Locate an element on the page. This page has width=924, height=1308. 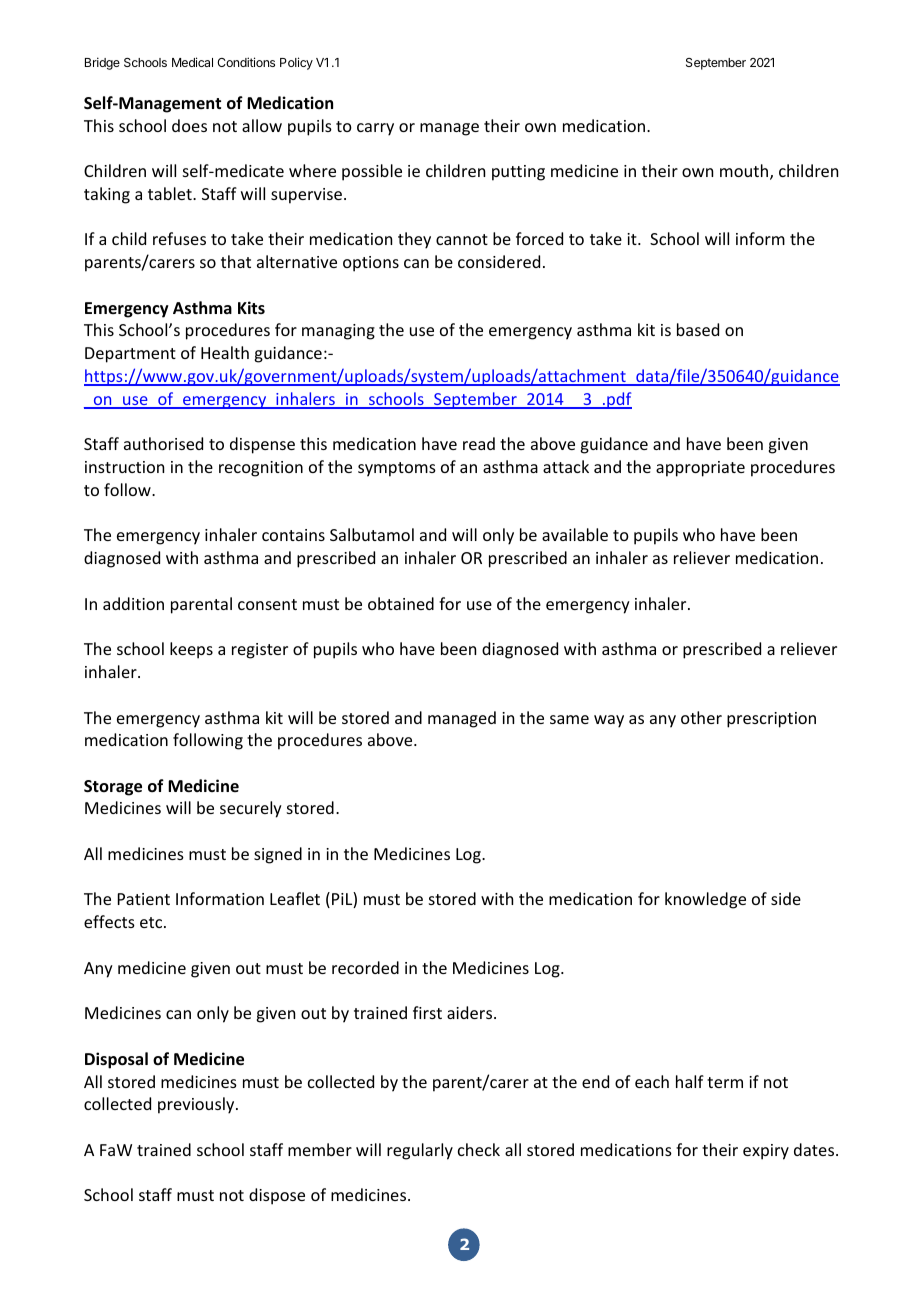
mouth is located at coordinates (745, 172).
